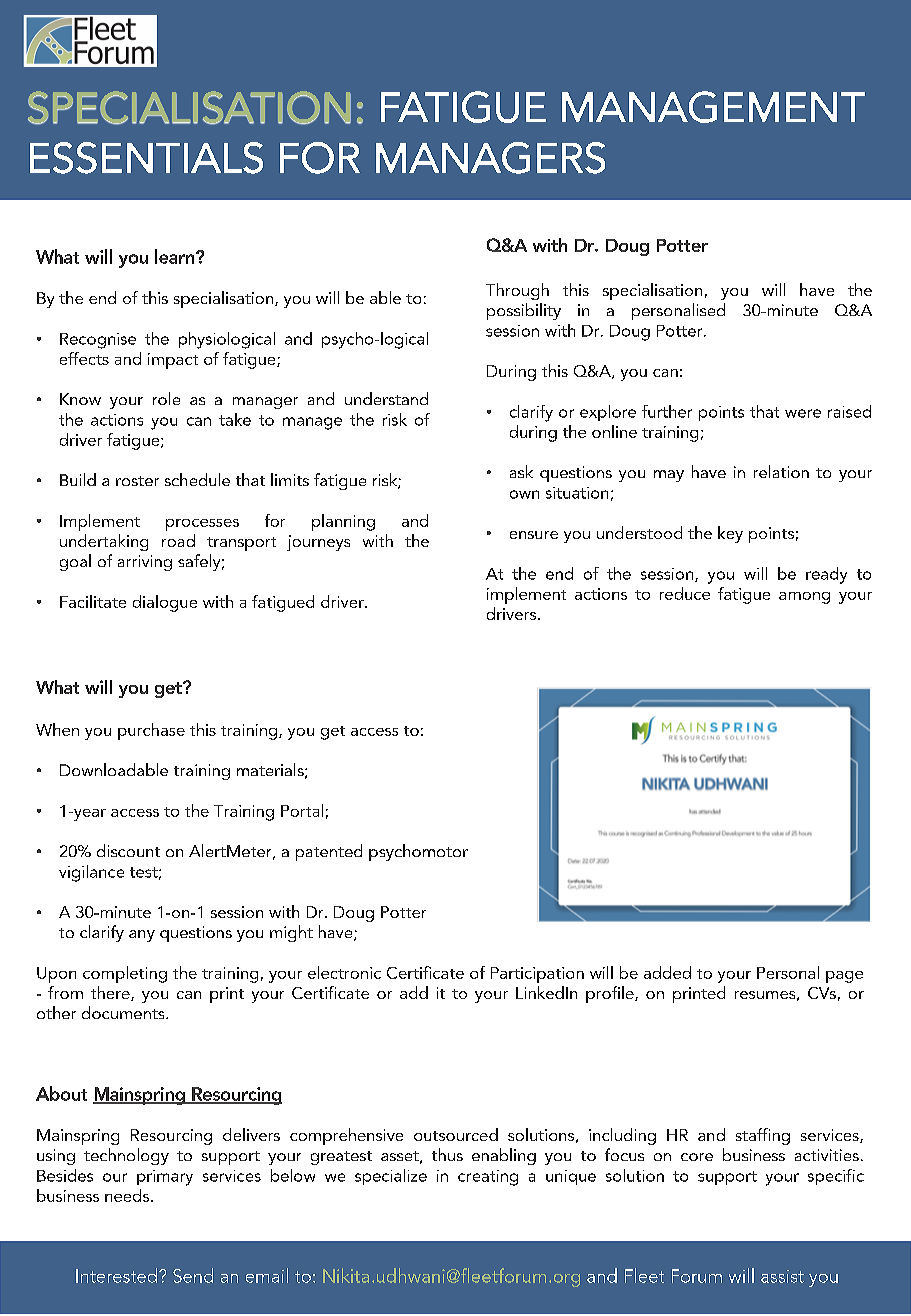  What do you see at coordinates (804, 598) in the screenshot?
I see `among` at bounding box center [804, 598].
